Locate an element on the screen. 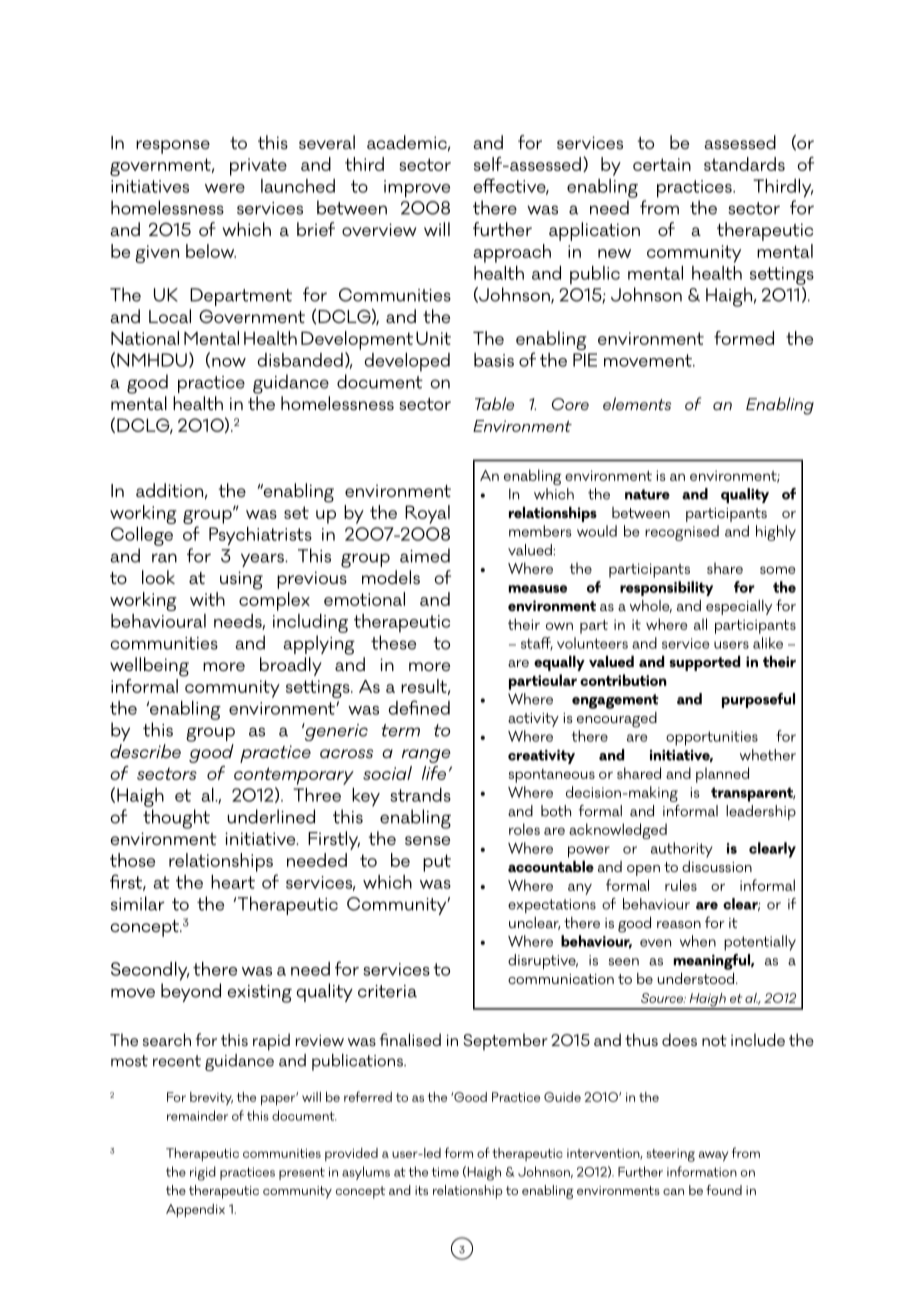 The height and width of the screenshot is (1308, 924). wellbeing is located at coordinates (149, 667).
